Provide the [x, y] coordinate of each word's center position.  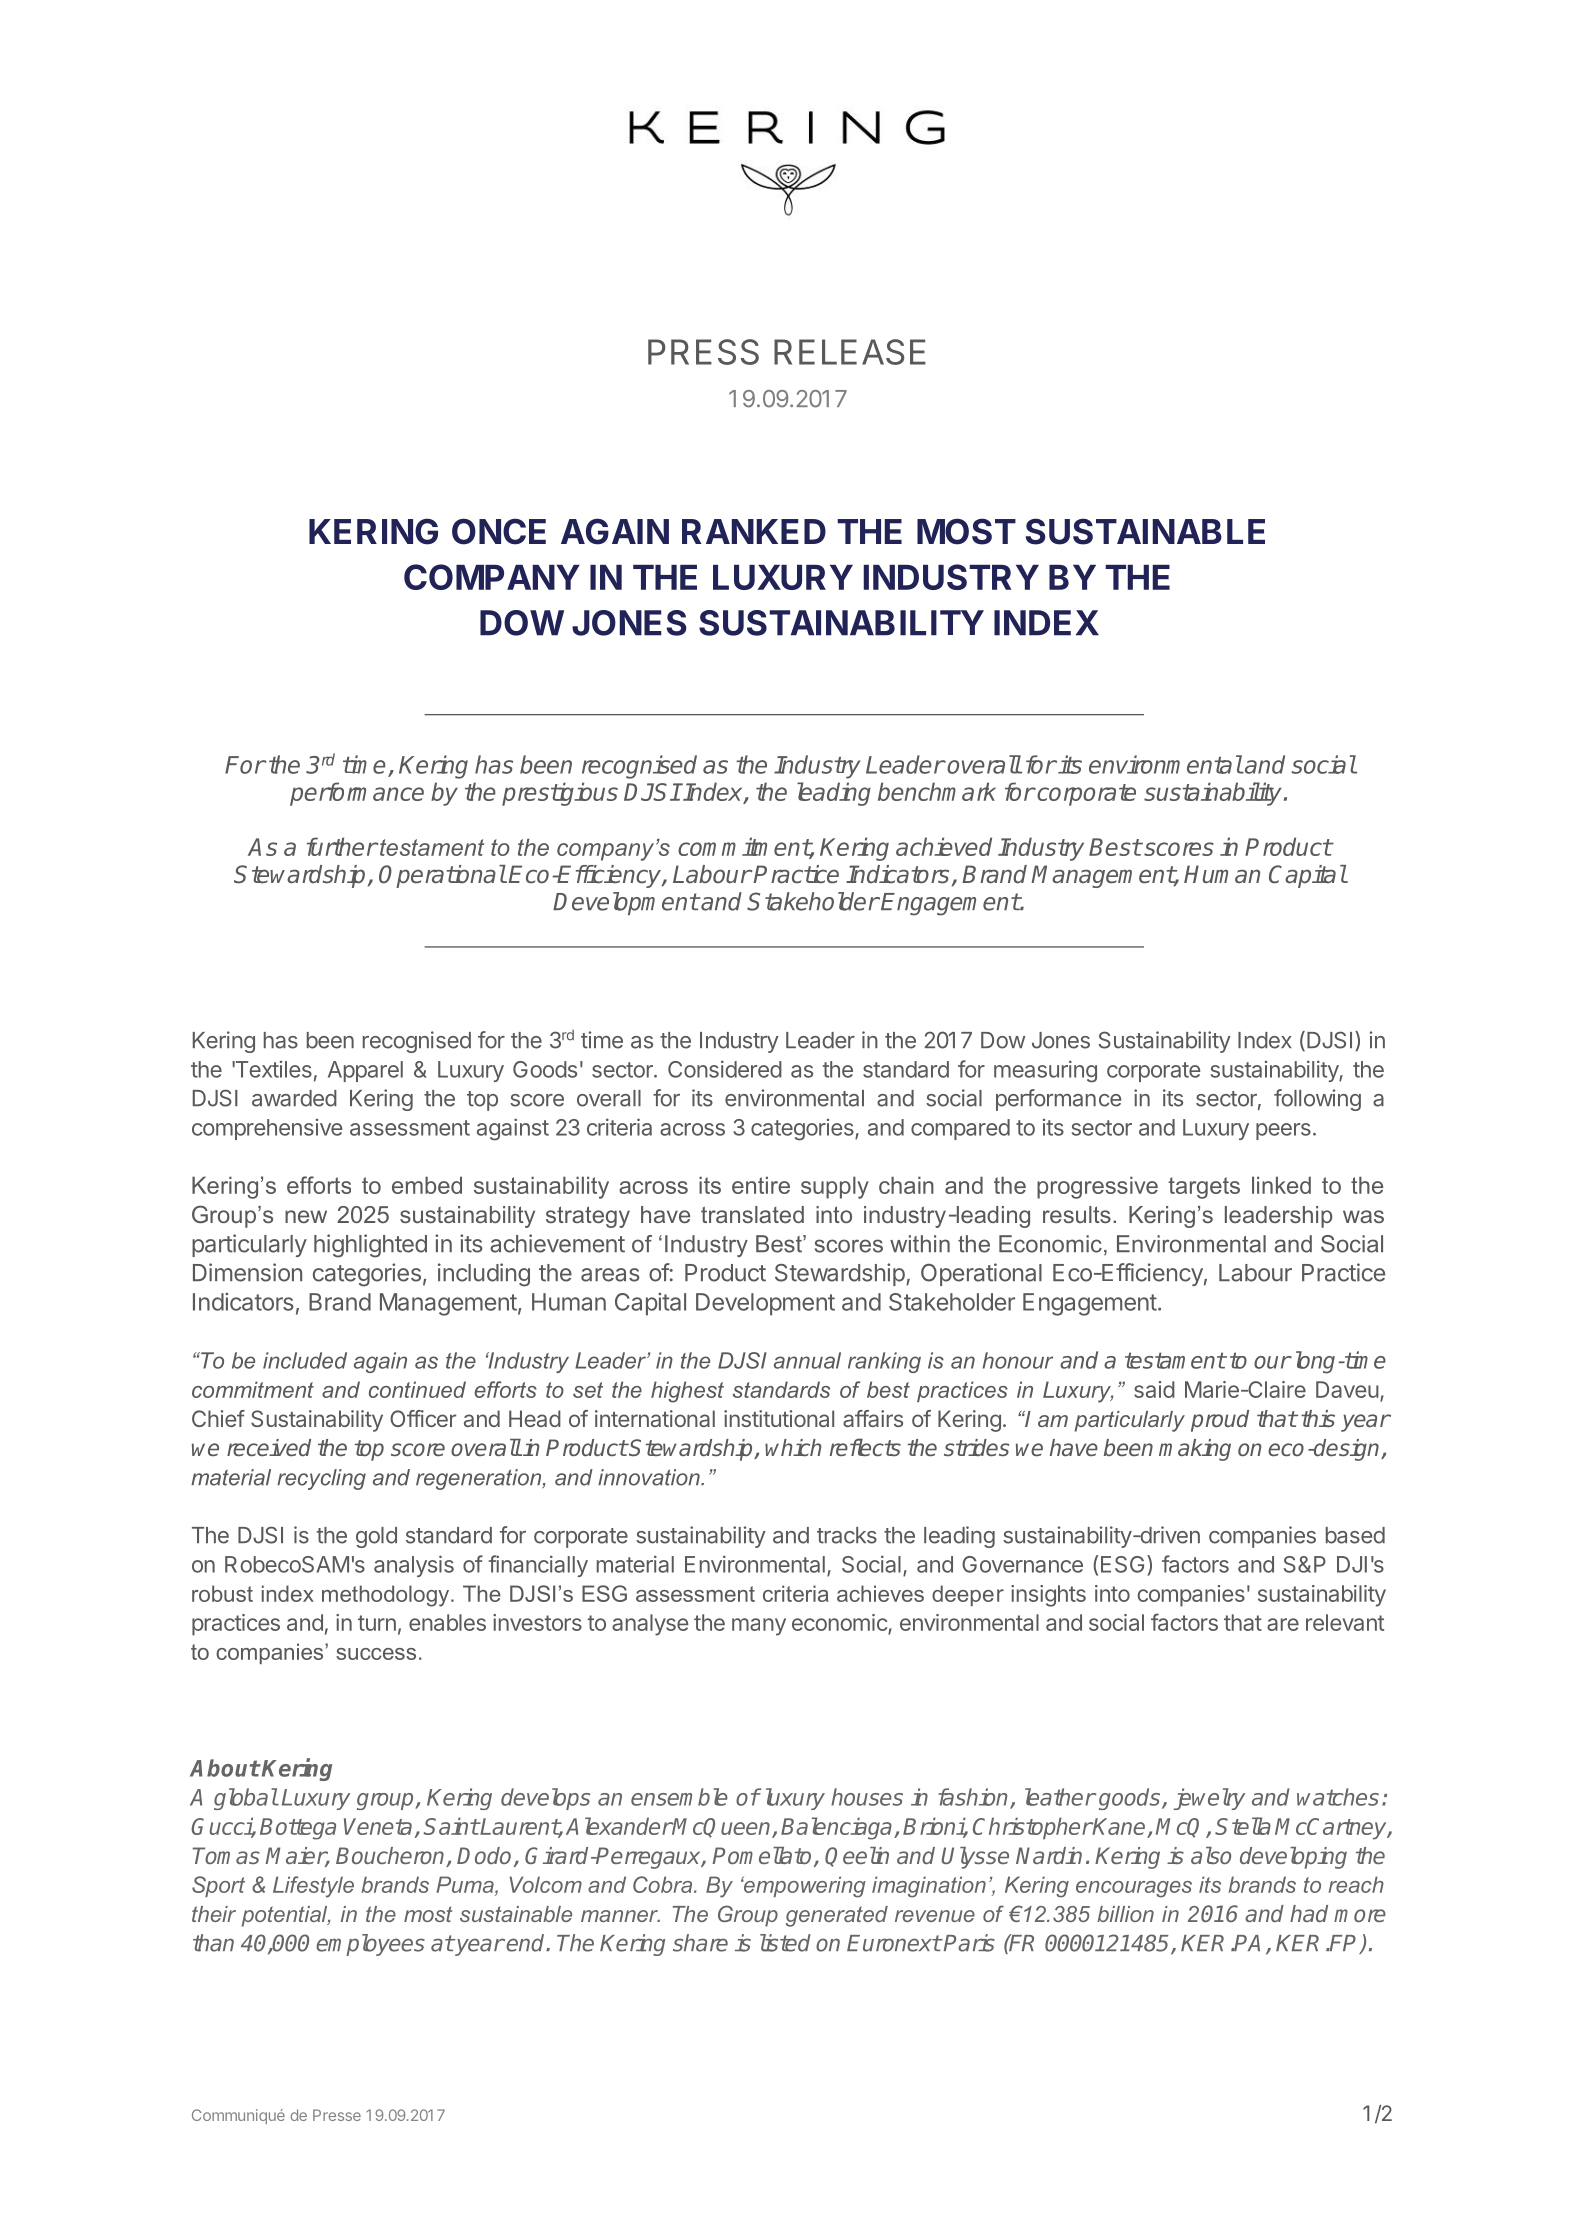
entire [761, 1185]
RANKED [754, 531]
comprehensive [267, 1129]
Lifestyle [313, 1887]
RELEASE [850, 352]
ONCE [499, 531]
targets [1204, 1188]
